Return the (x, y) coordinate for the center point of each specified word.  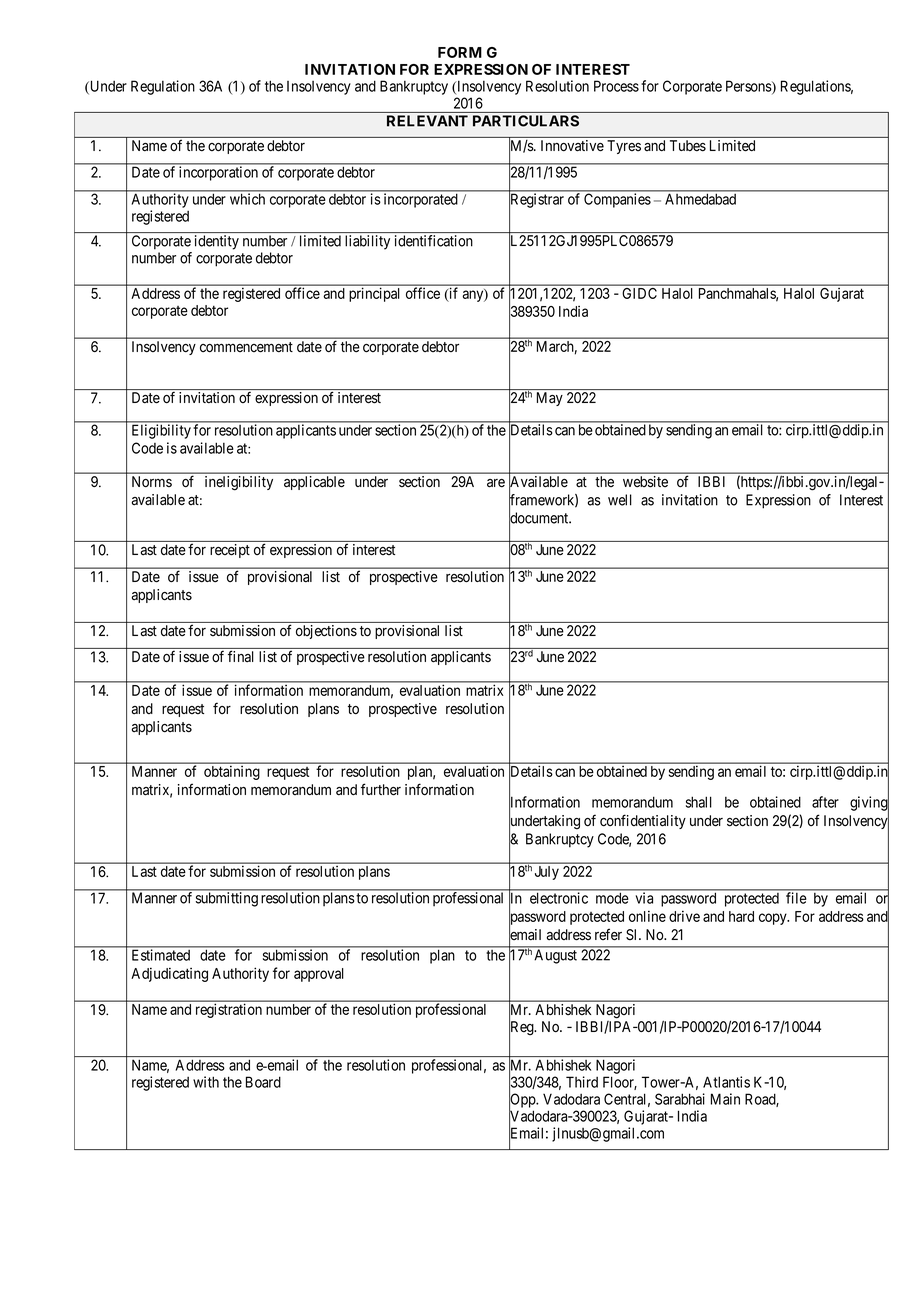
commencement (246, 347)
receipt (230, 551)
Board (263, 1082)
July (547, 873)
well (620, 500)
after (825, 802)
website (645, 482)
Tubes (688, 146)
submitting (227, 899)
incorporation (218, 173)
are (496, 483)
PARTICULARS (526, 121)
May (550, 399)
